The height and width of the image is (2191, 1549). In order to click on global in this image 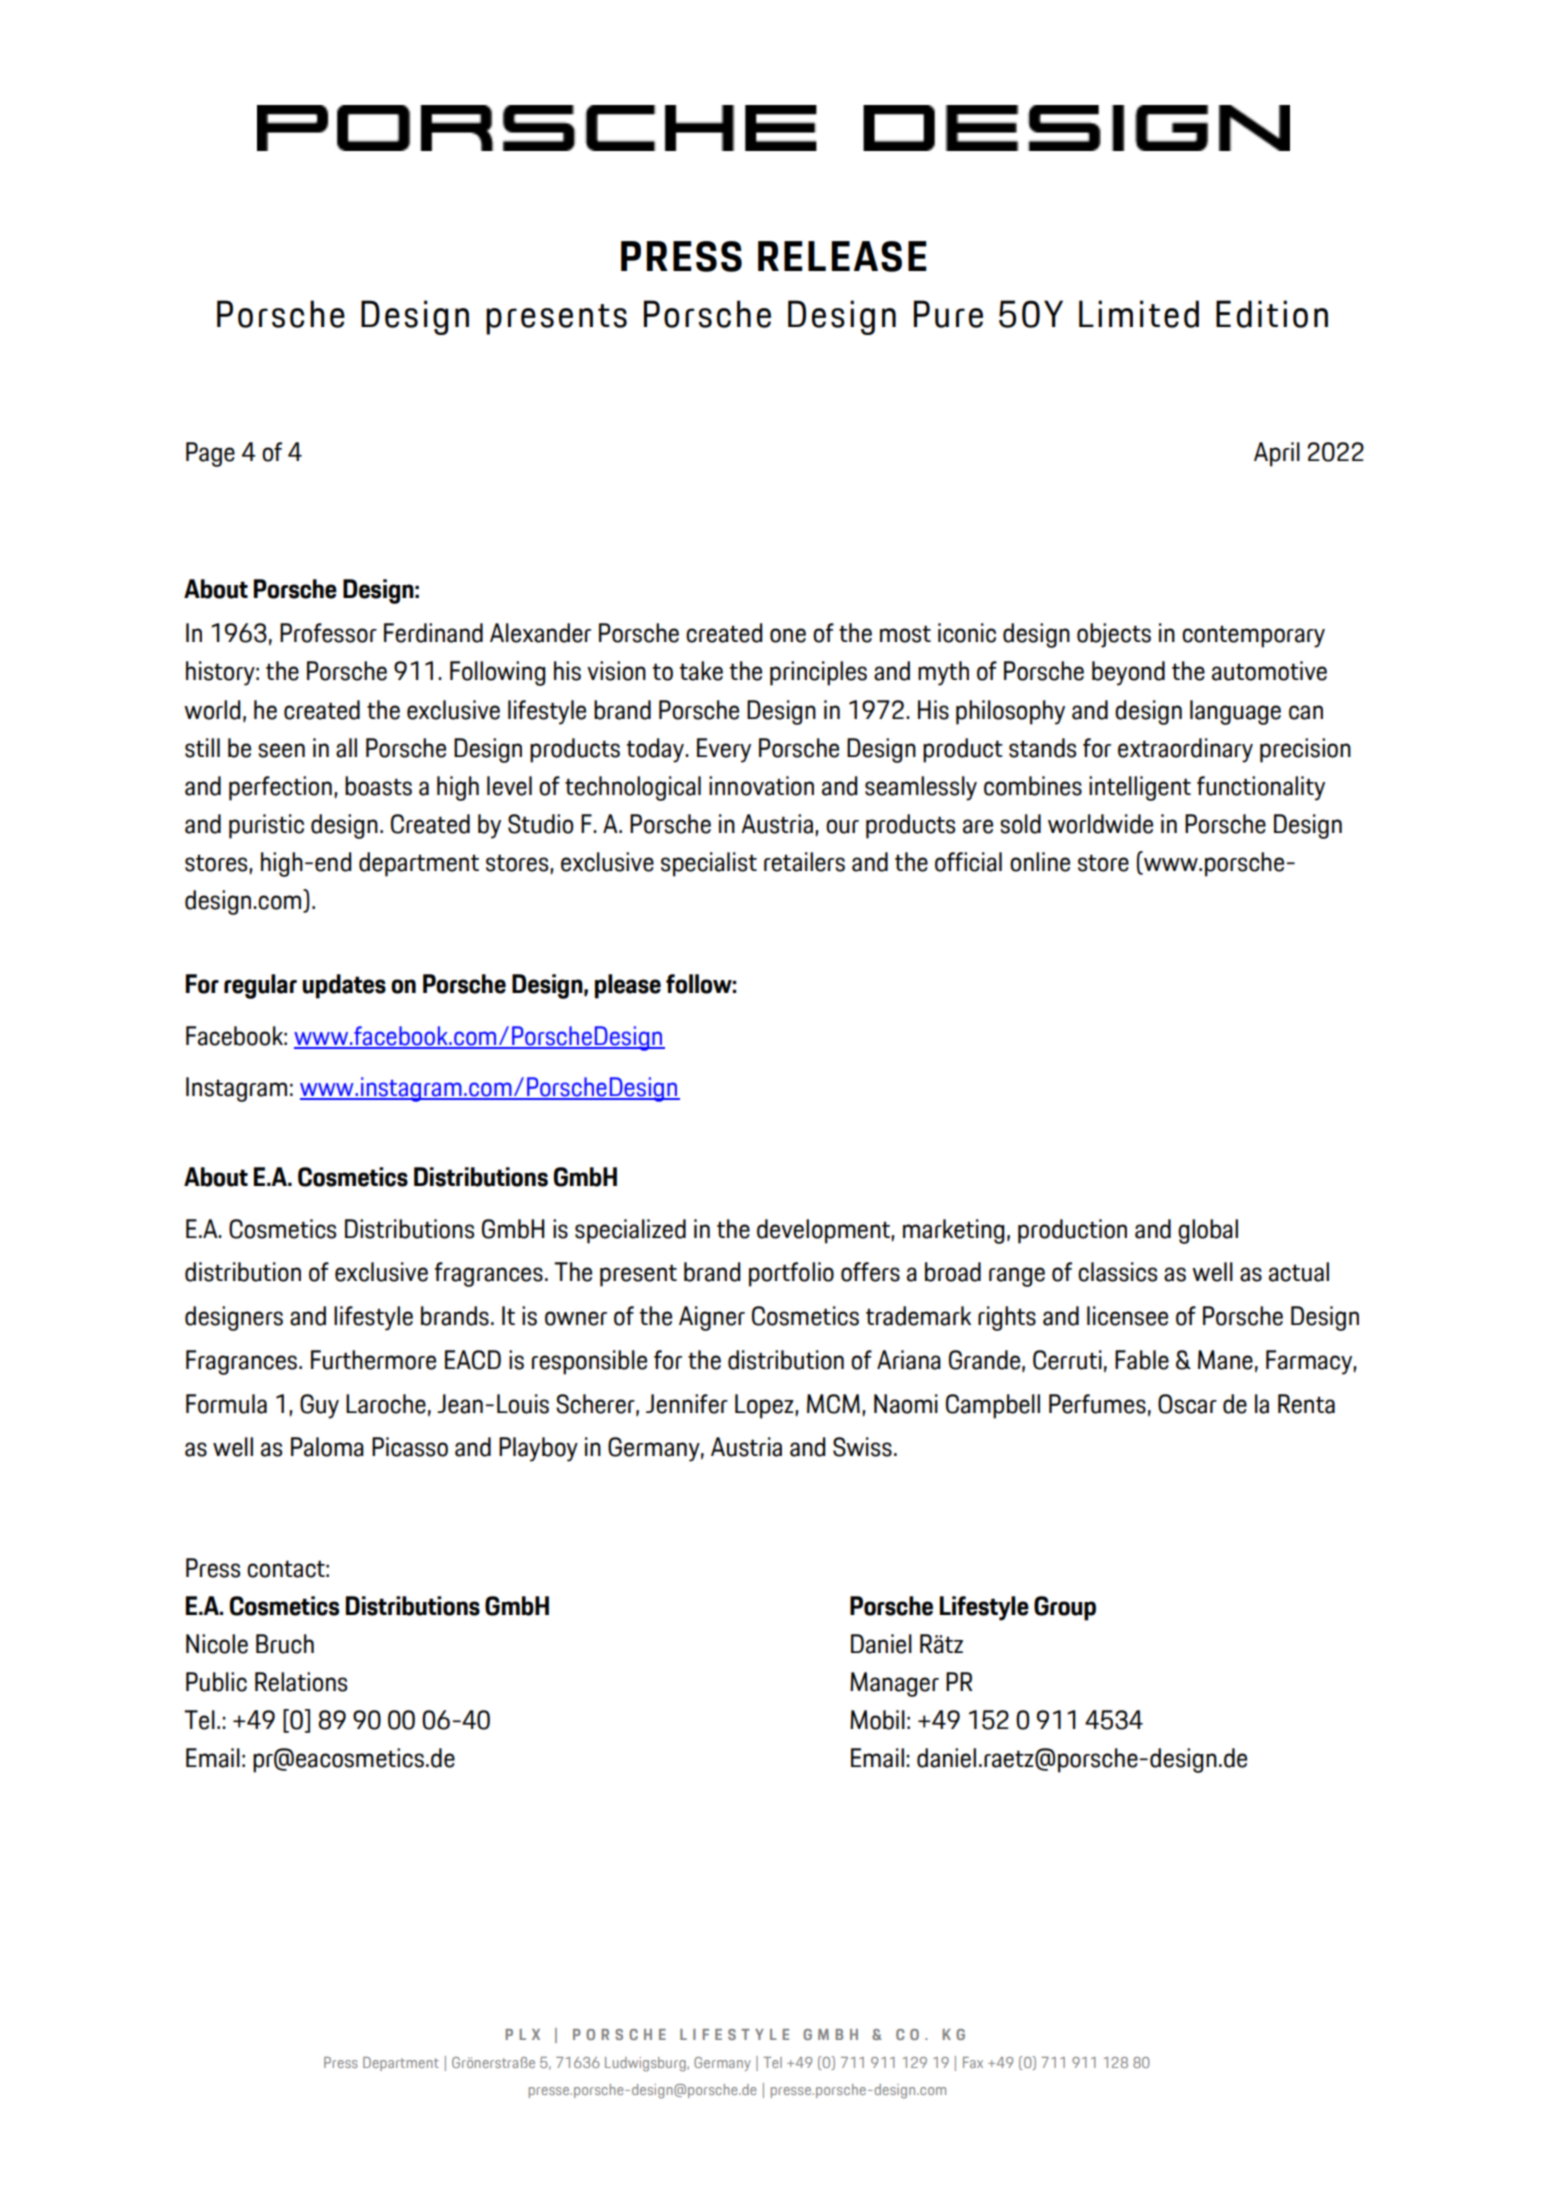, I will do `click(1208, 1231)`.
